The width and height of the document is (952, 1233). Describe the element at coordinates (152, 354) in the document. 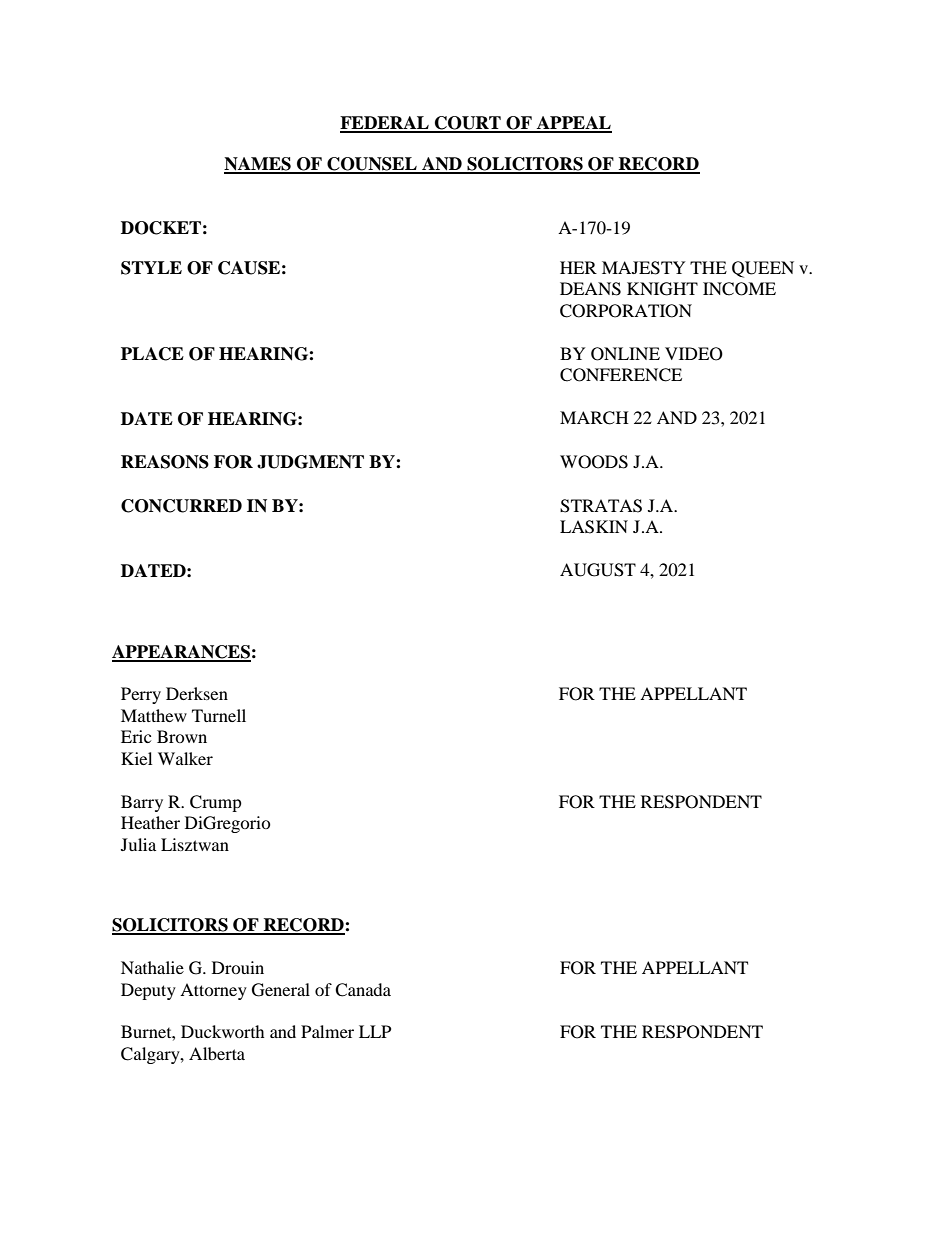

I see `PLACE` at that location.
